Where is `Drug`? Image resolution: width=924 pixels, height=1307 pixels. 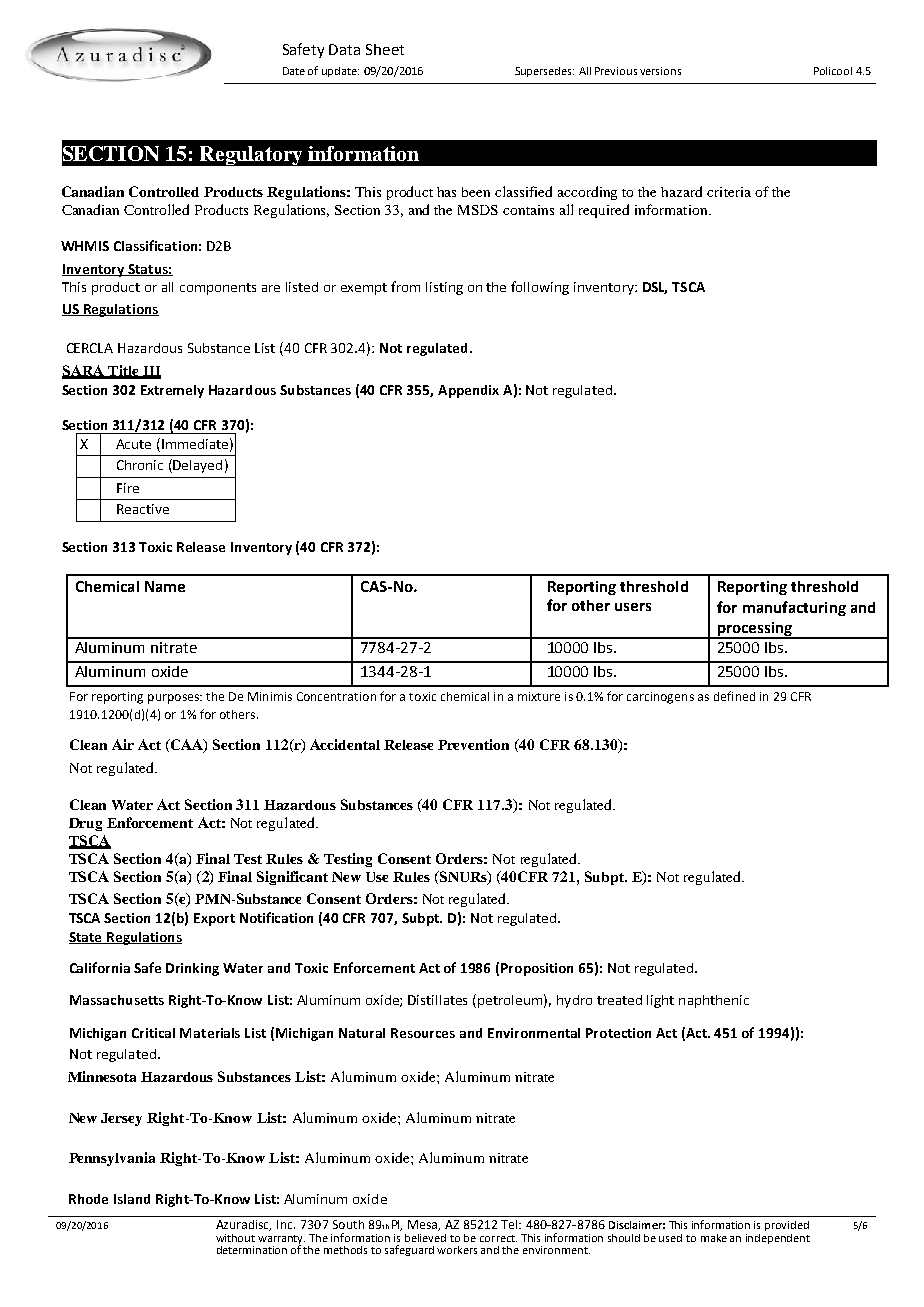
Drug is located at coordinates (85, 824).
